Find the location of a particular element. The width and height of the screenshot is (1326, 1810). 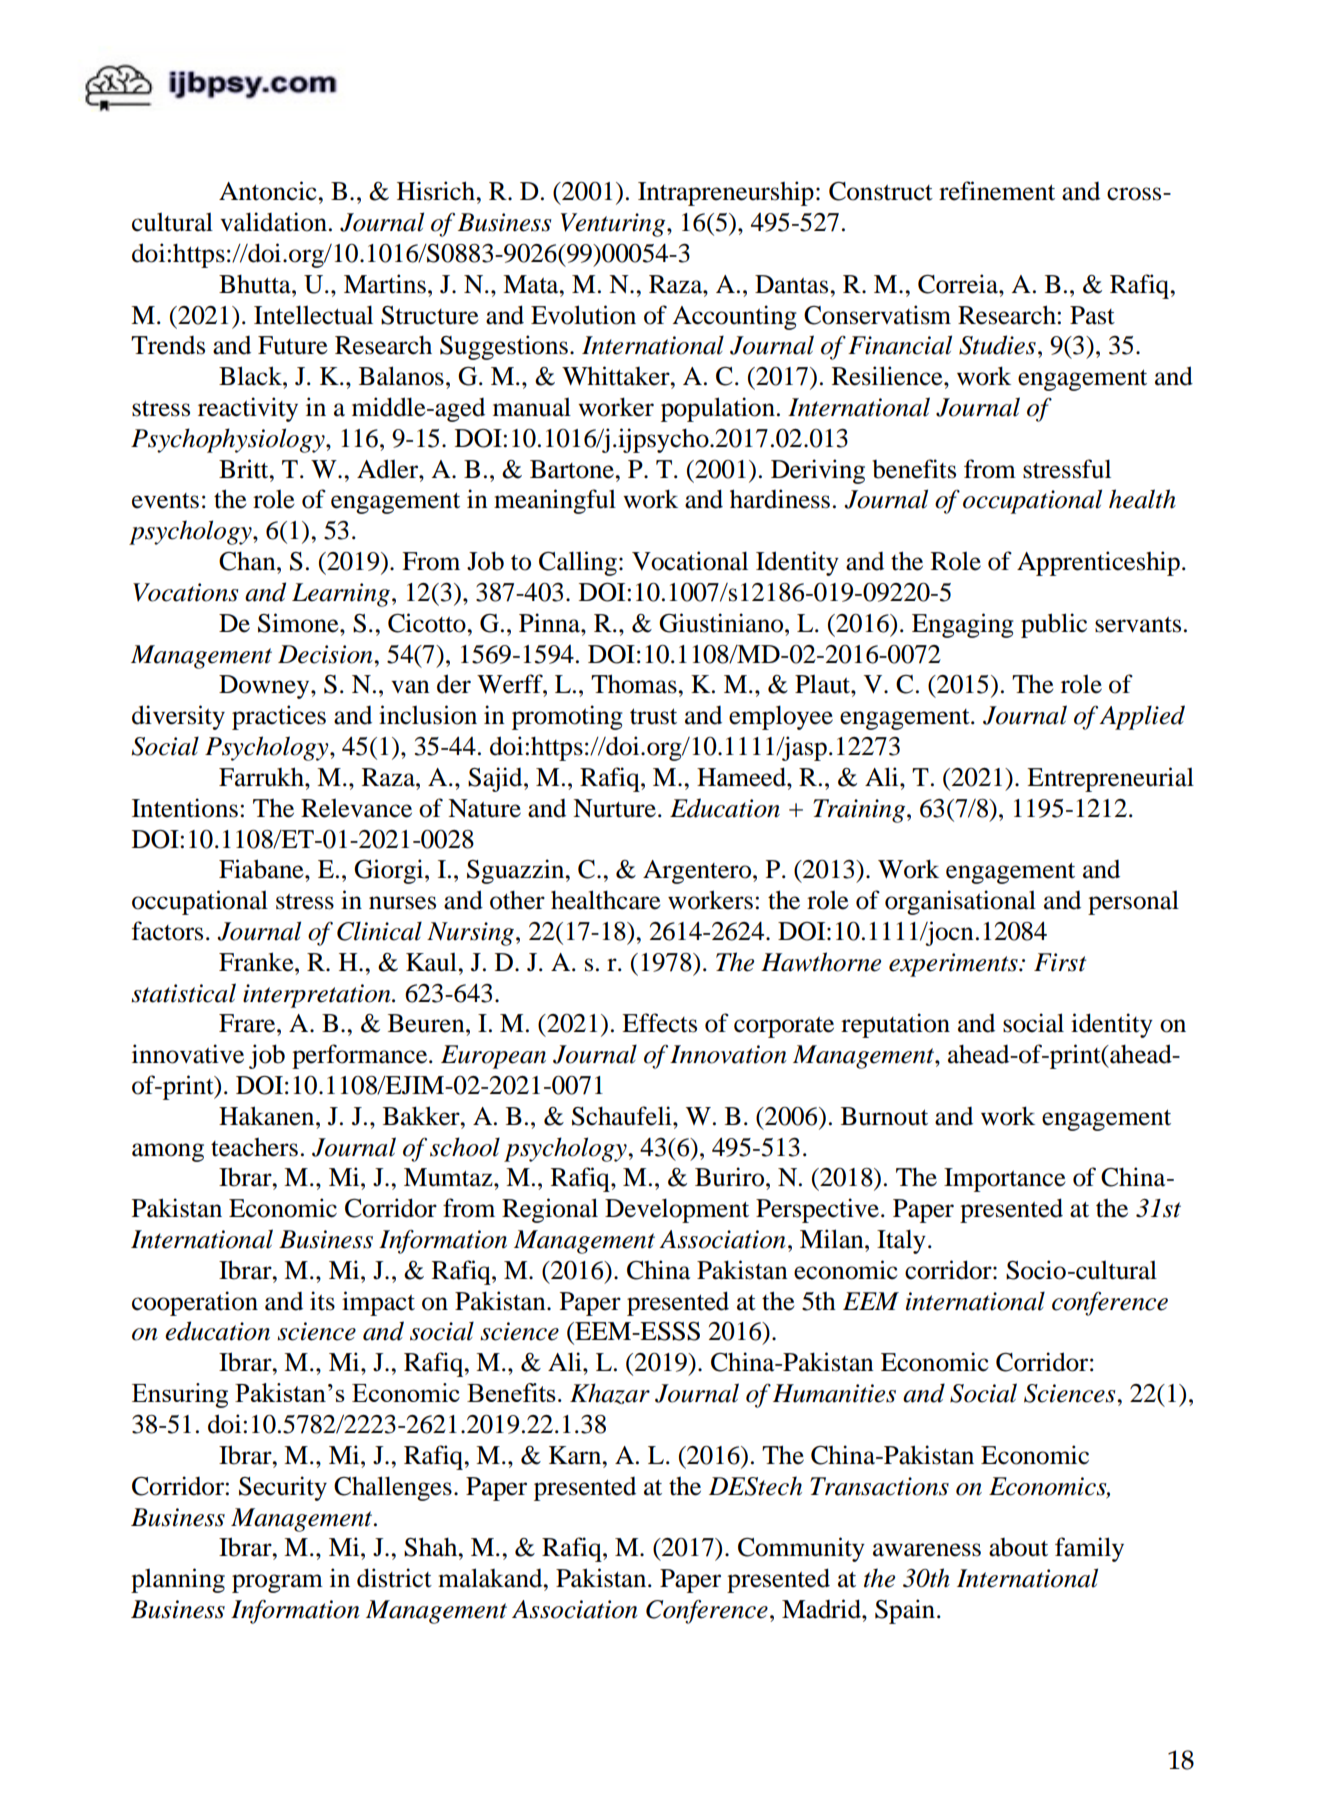

Community is located at coordinates (801, 1549).
